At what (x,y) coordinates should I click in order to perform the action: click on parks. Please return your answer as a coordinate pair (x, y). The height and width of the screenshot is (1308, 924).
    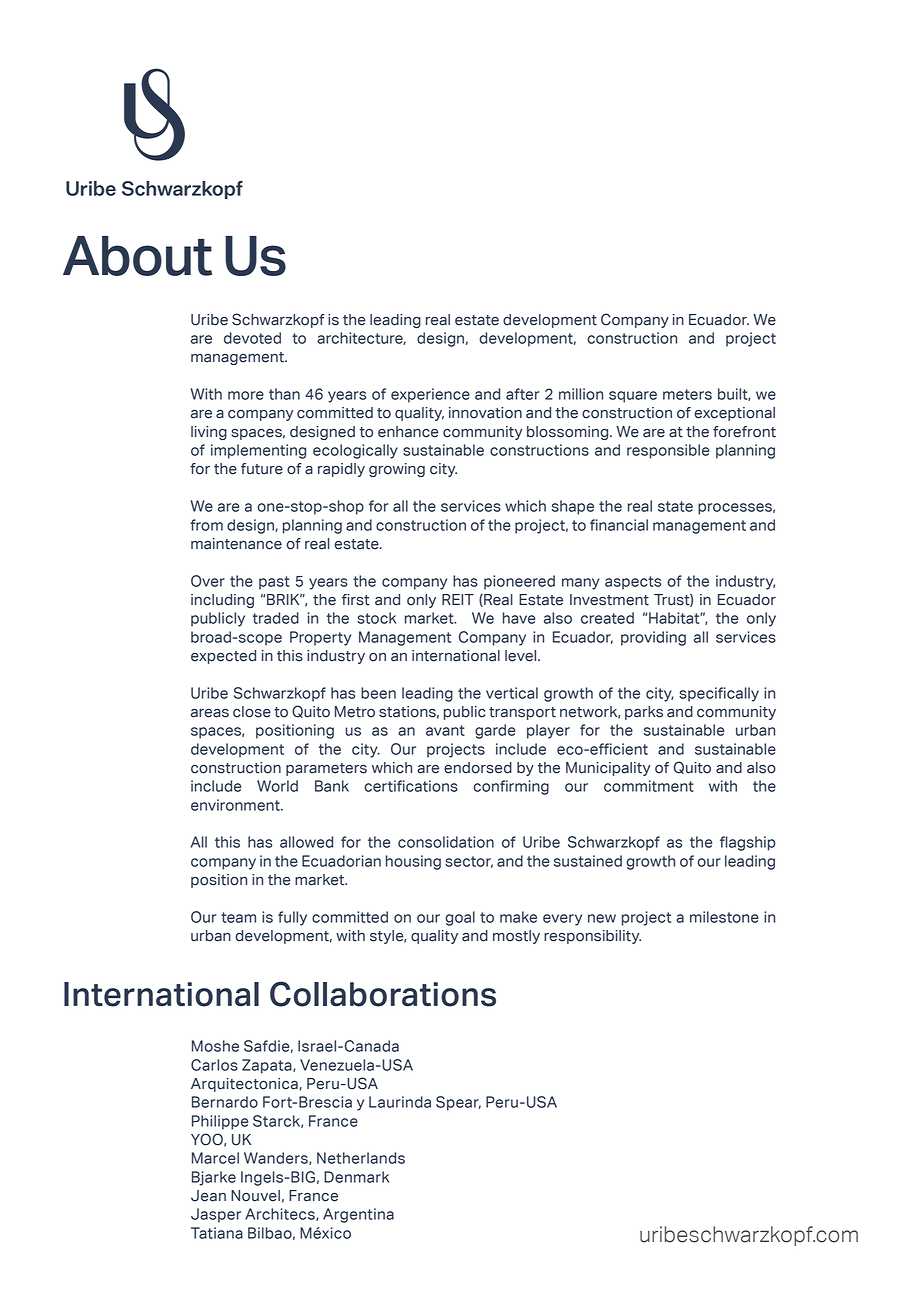
    Looking at the image, I should click on (644, 713).
